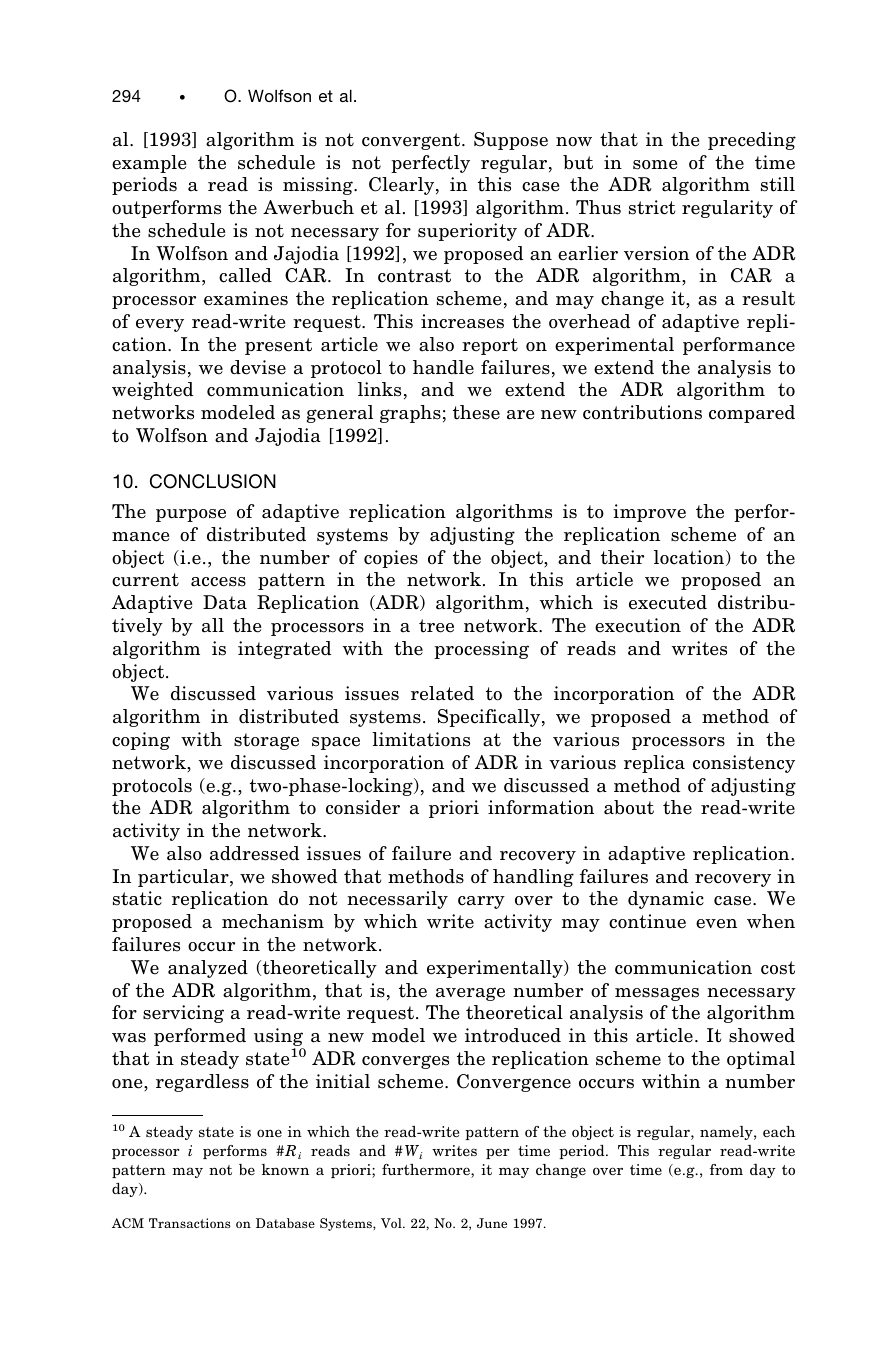 The width and height of the page is (896, 1358). I want to click on from, so click(726, 1169).
